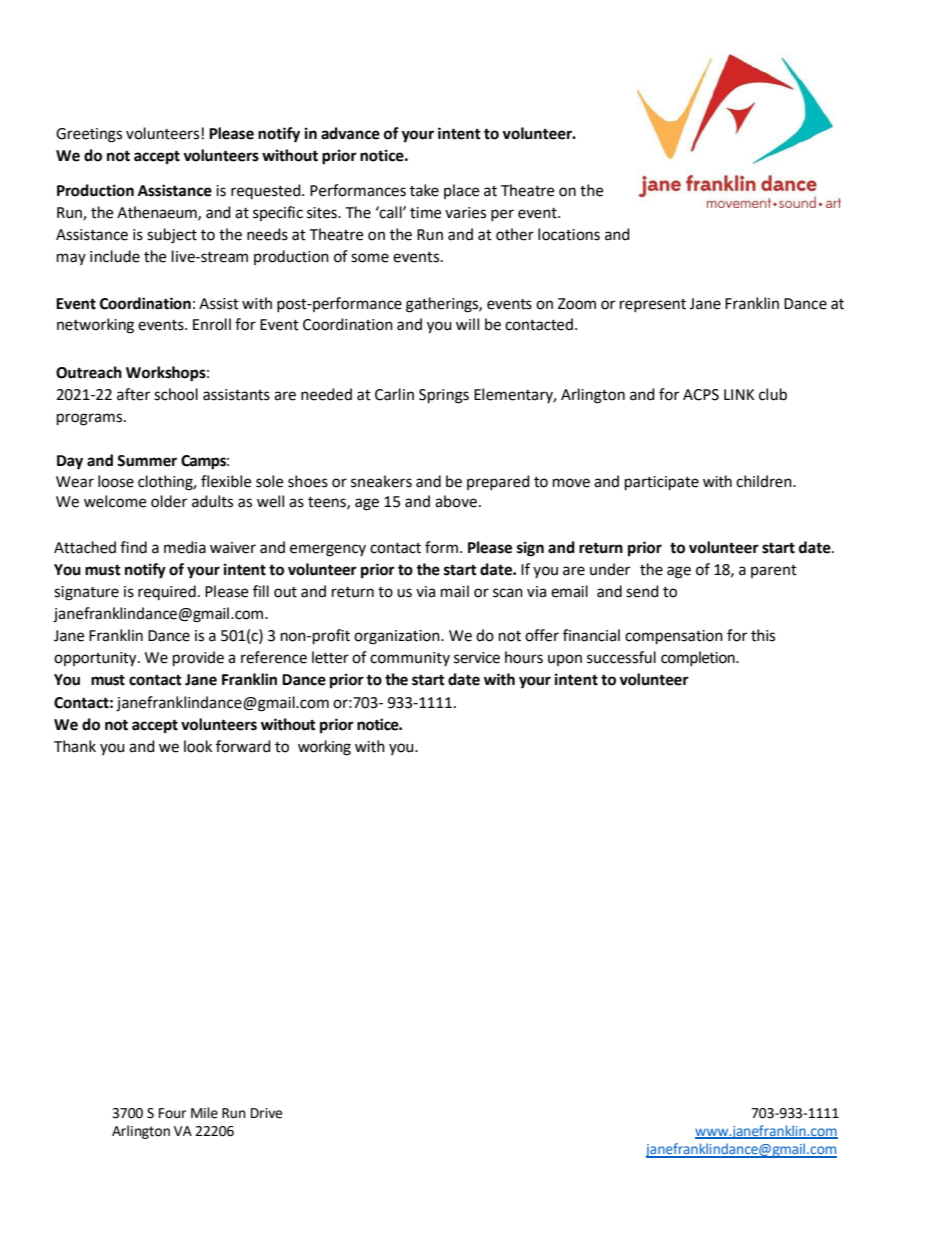 This screenshot has height=1233, width=952. What do you see at coordinates (89, 135) in the screenshot?
I see `Greetings` at bounding box center [89, 135].
